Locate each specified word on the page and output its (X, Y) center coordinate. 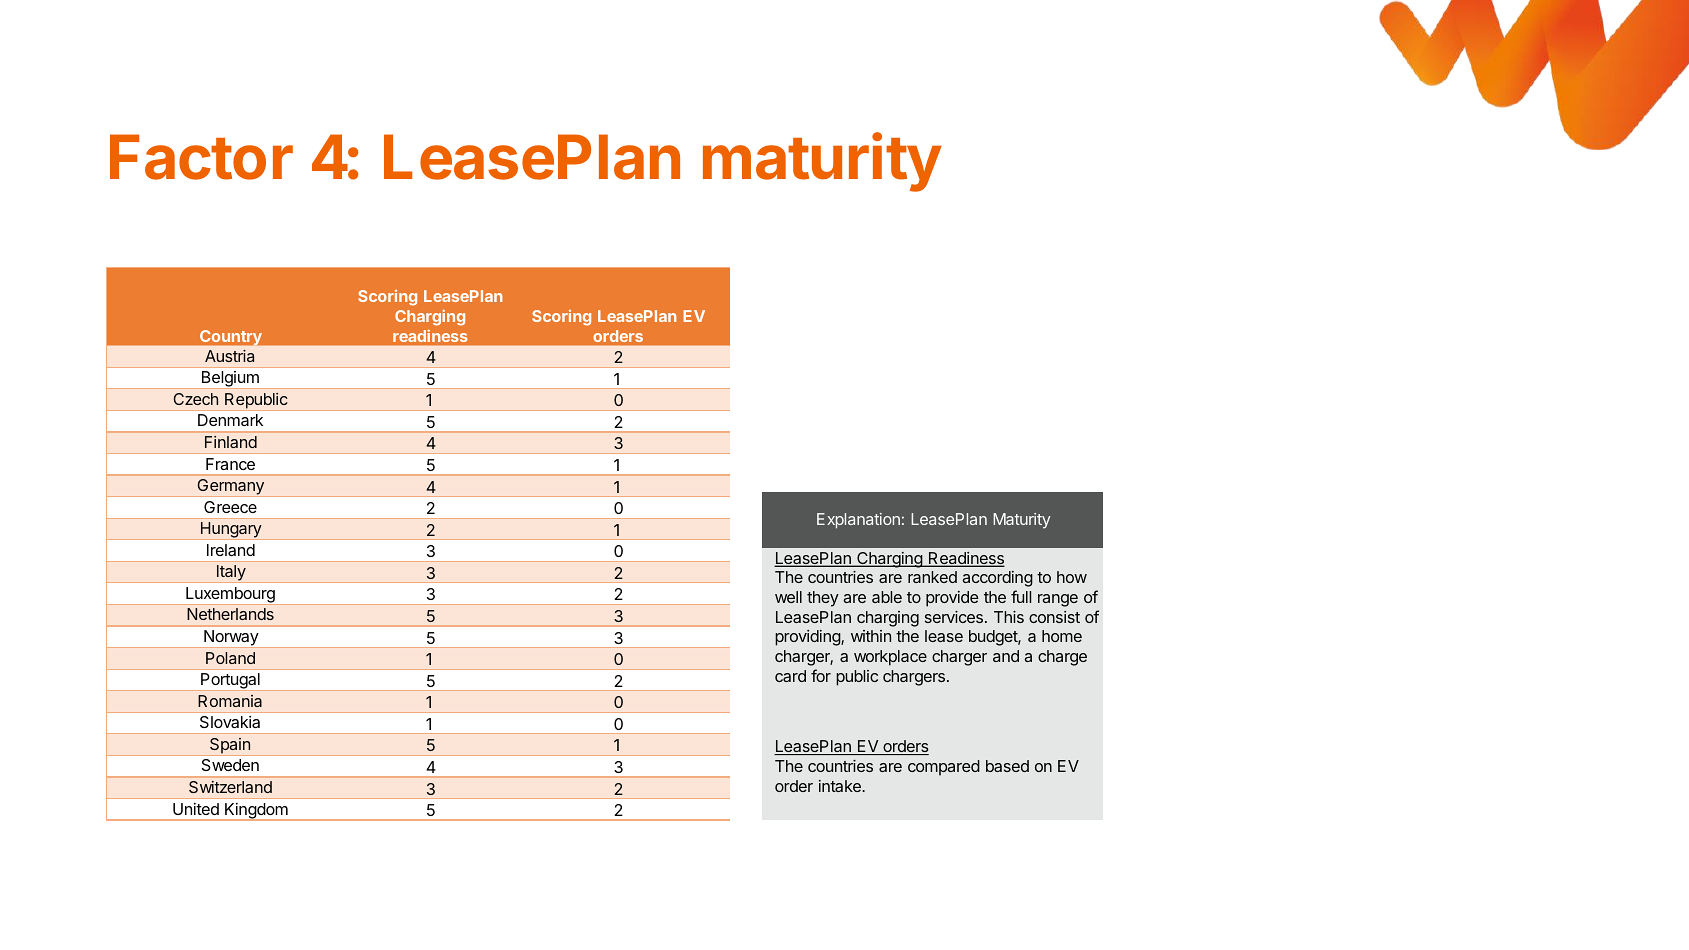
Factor (201, 157)
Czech (195, 399)
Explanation (858, 521)
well (788, 597)
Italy (231, 574)
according (997, 579)
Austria (229, 356)
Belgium (230, 380)
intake (841, 786)
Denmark (230, 420)
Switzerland (230, 787)
